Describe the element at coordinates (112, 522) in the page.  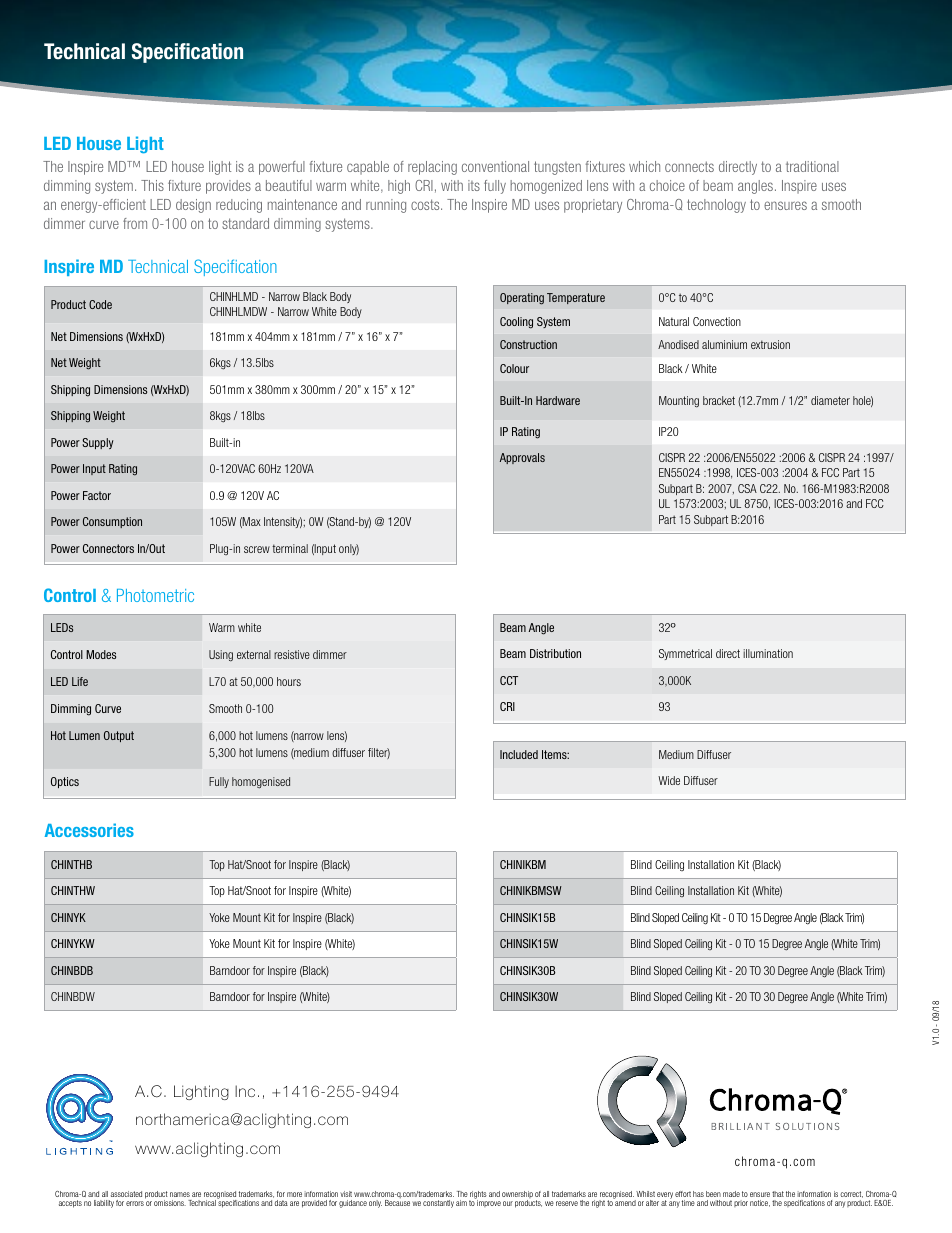
I see `Consumption` at that location.
